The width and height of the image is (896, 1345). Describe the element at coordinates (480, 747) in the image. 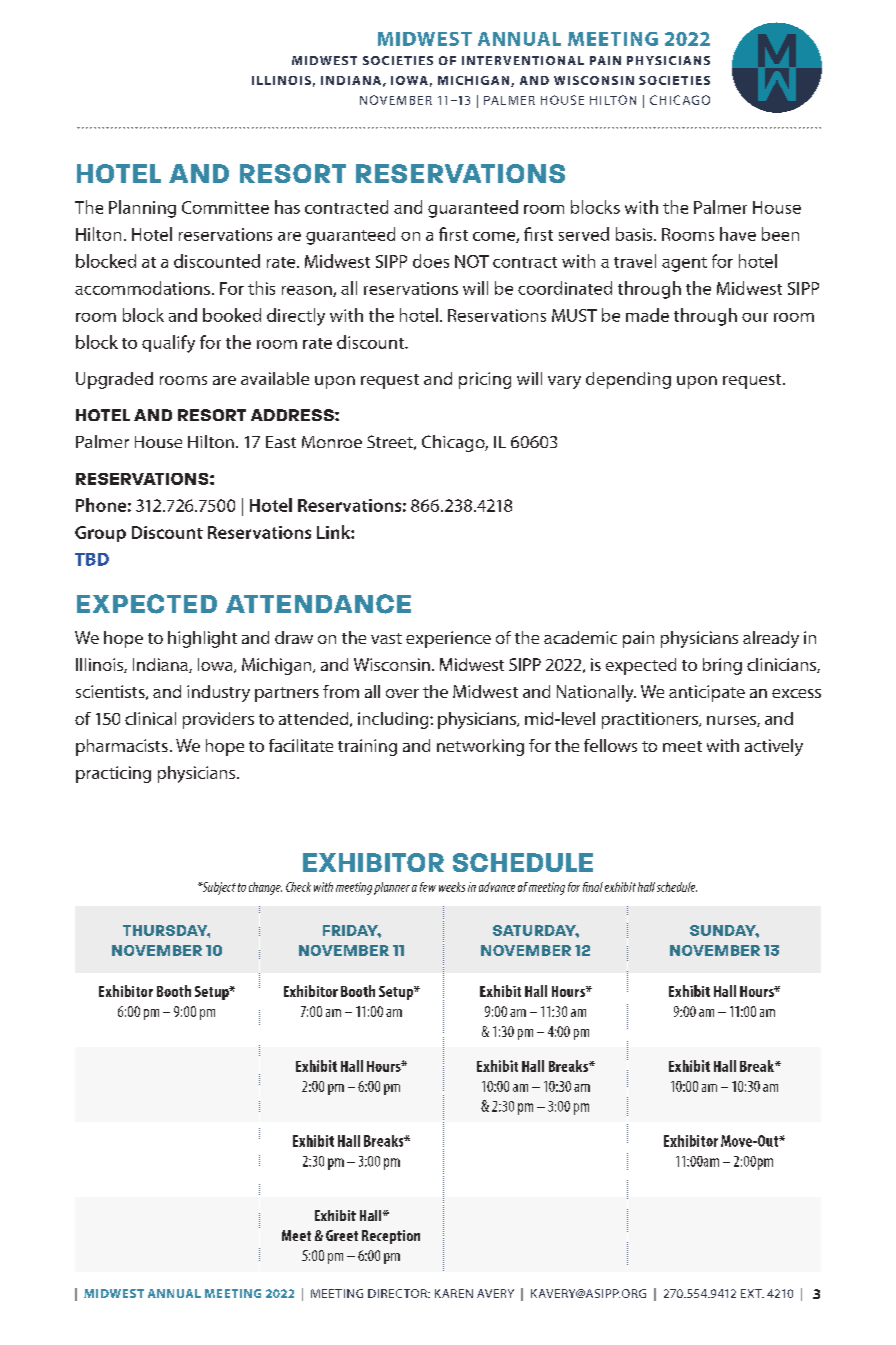

I see `networking` at that location.
